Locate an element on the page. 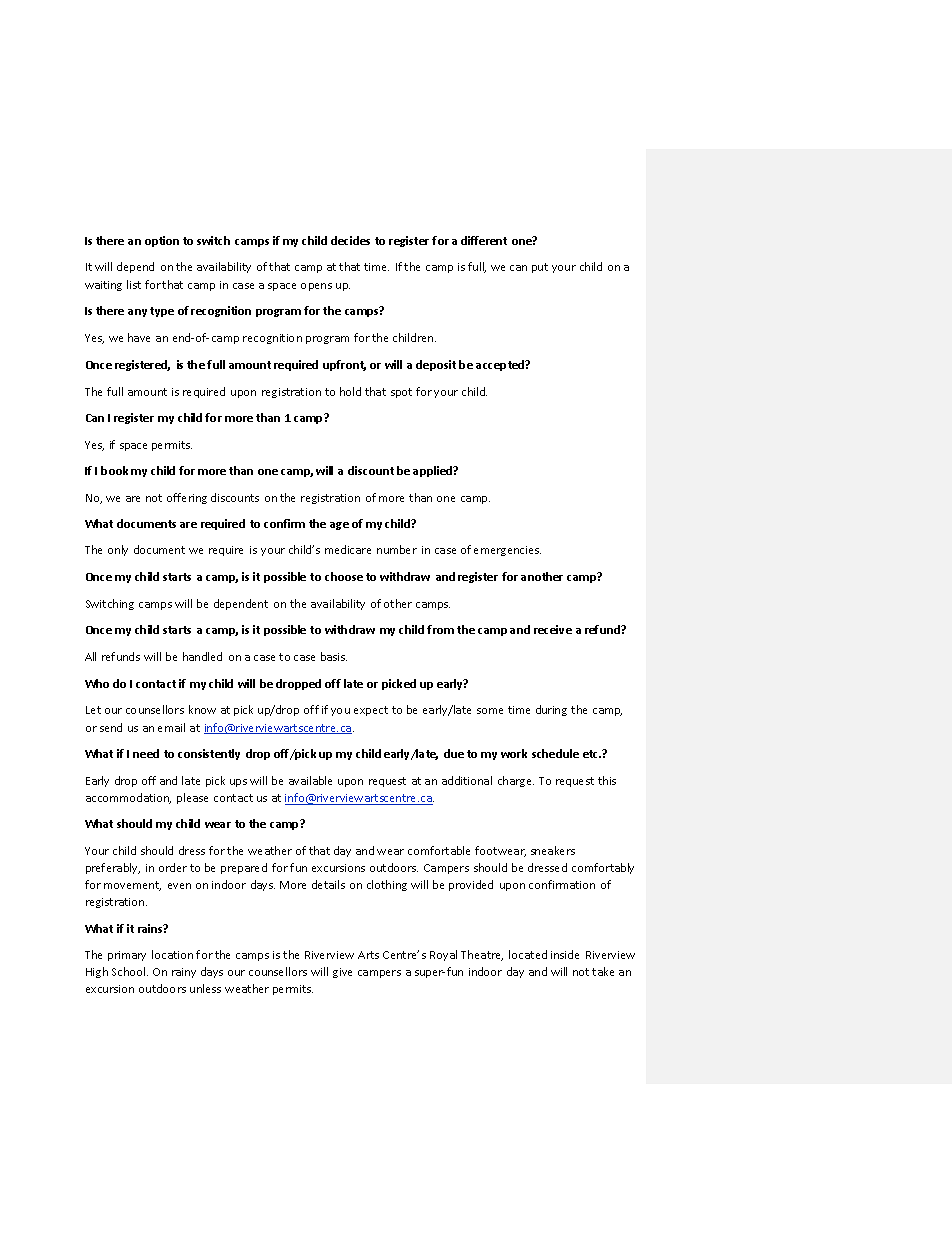 This image has height=1233, width=952. choose is located at coordinates (344, 576).
